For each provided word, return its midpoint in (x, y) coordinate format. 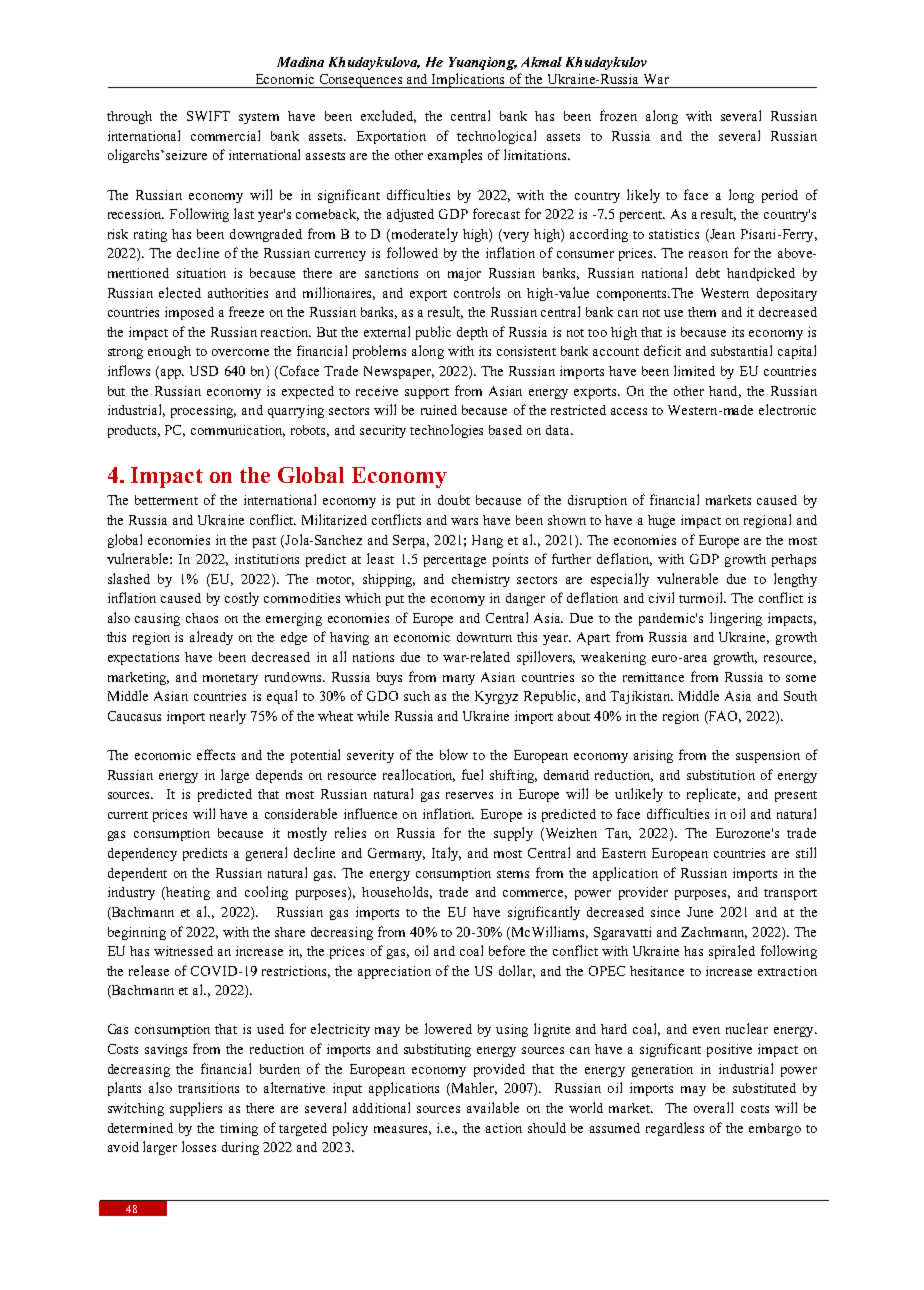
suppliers (196, 1109)
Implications (469, 80)
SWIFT (208, 116)
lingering (736, 619)
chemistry (481, 580)
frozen (618, 115)
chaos (202, 618)
